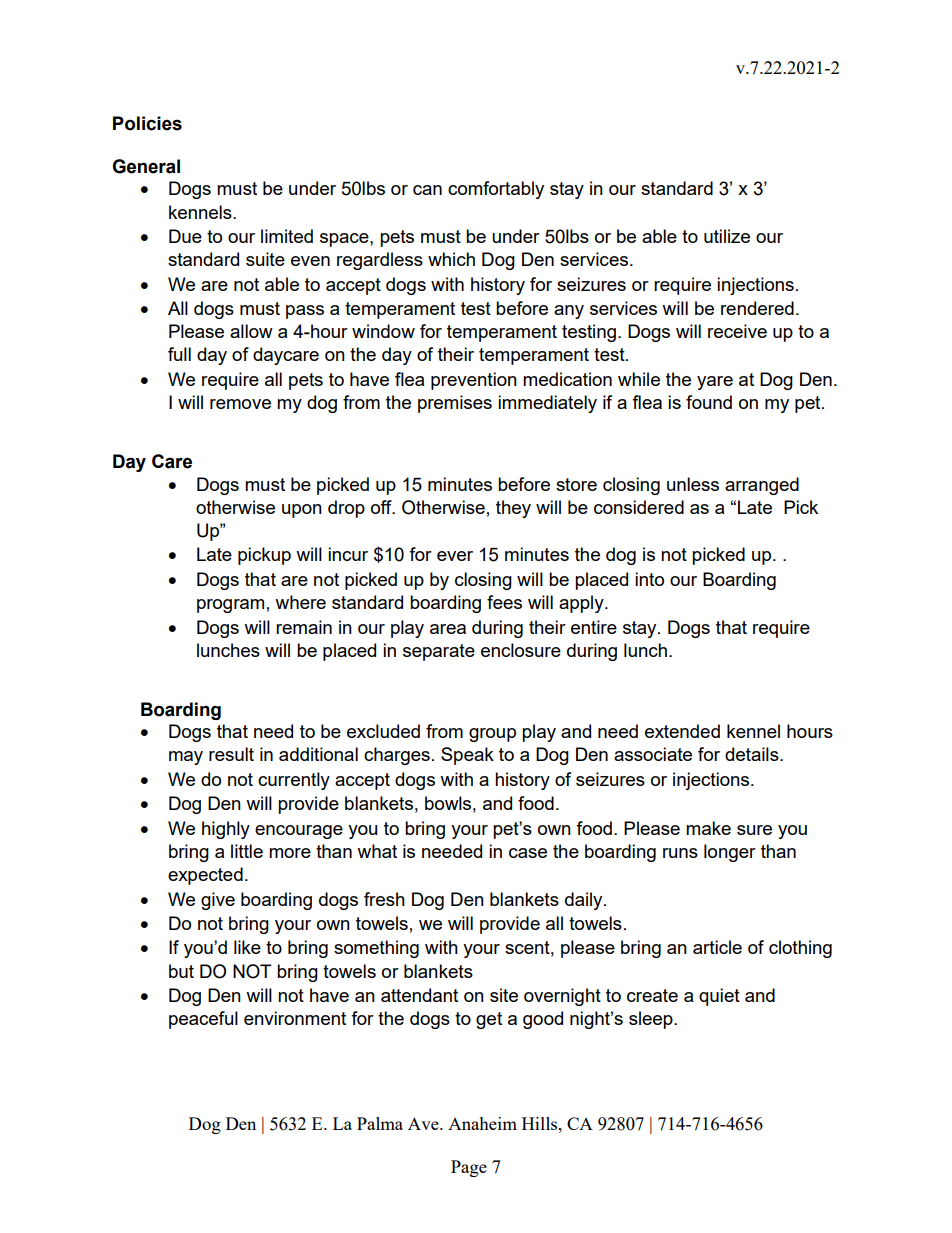  I want to click on longer, so click(730, 853).
